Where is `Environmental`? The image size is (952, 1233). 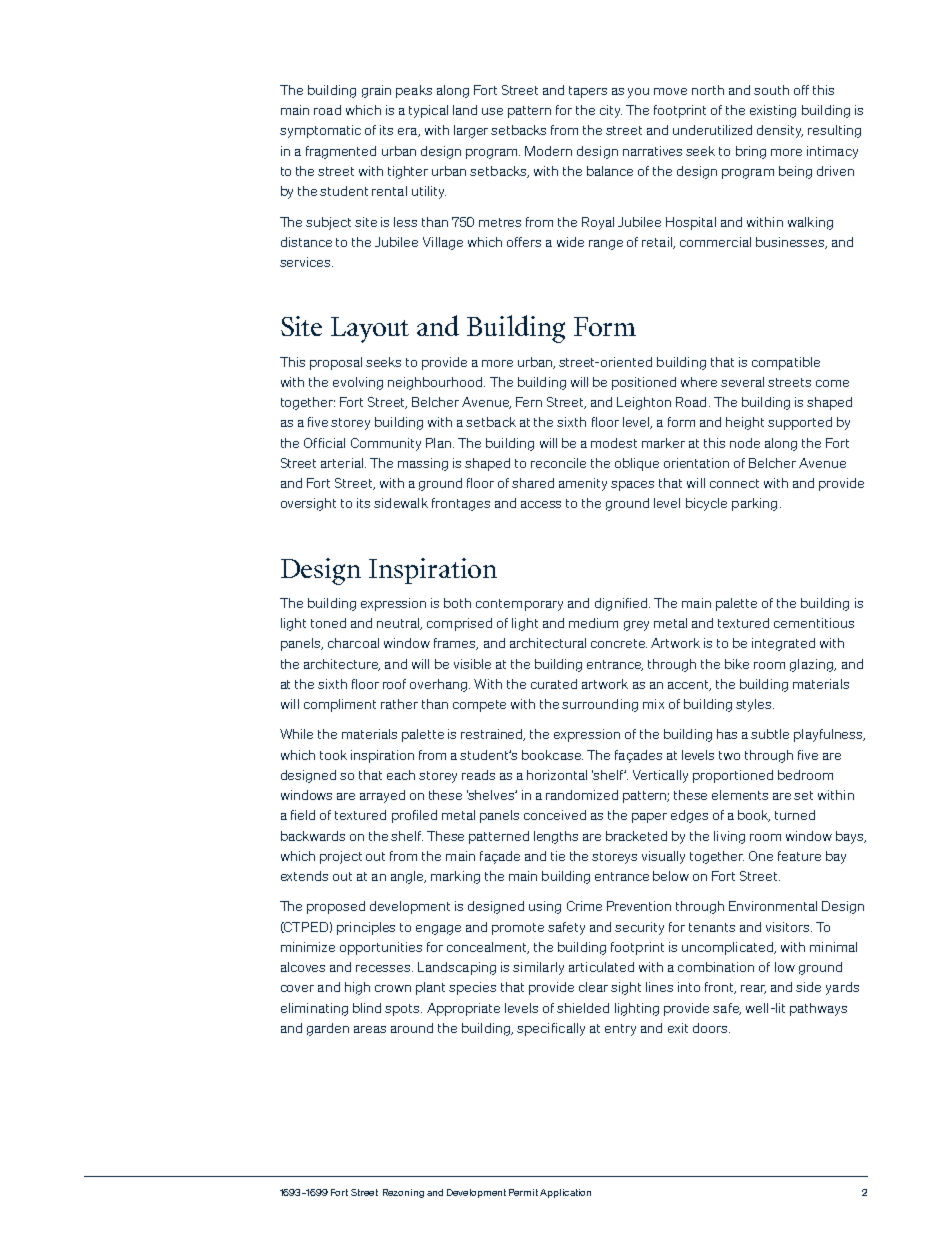 Environmental is located at coordinates (773, 906).
